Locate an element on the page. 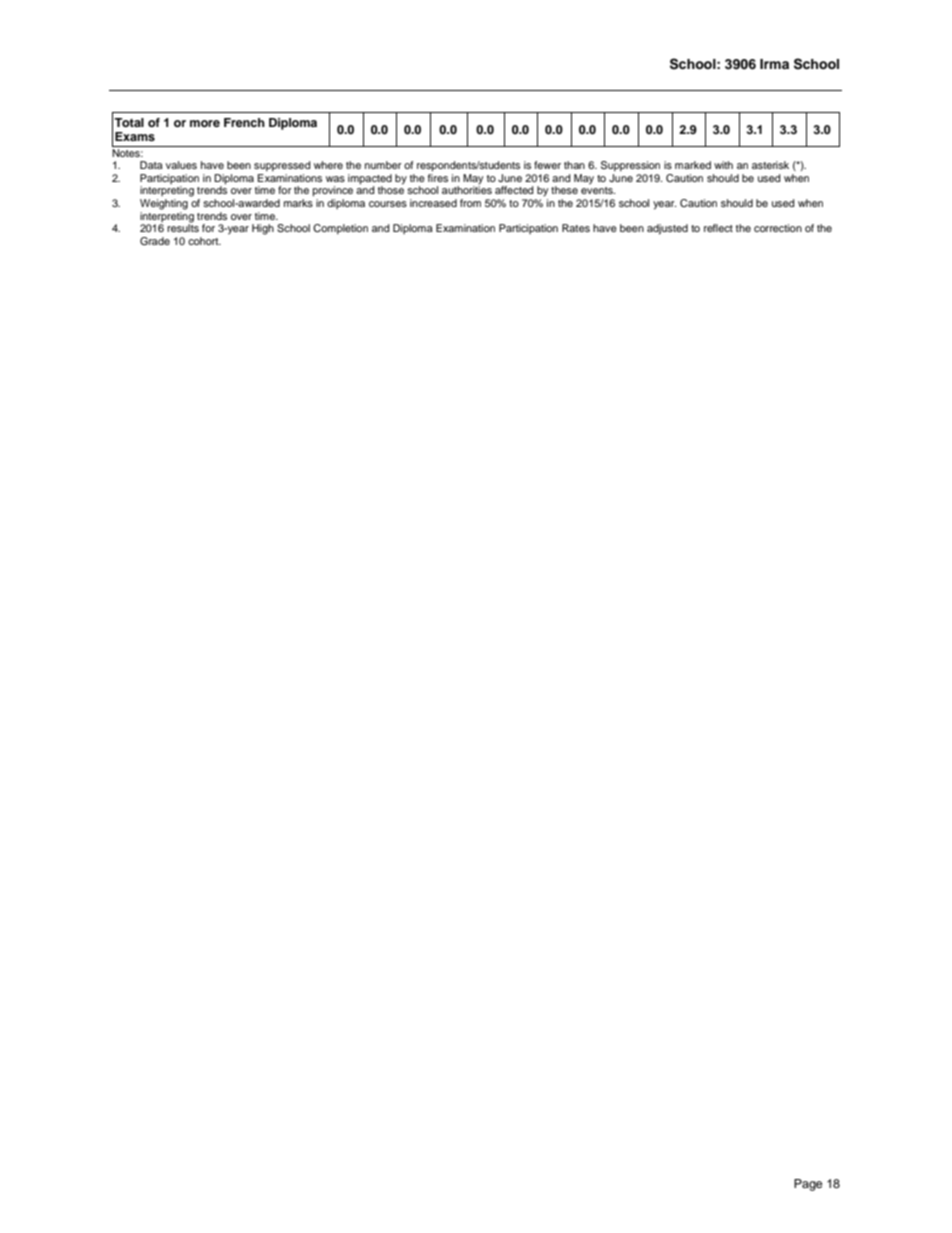 The height and width of the document is (1233, 952). increased is located at coordinates (433, 203).
